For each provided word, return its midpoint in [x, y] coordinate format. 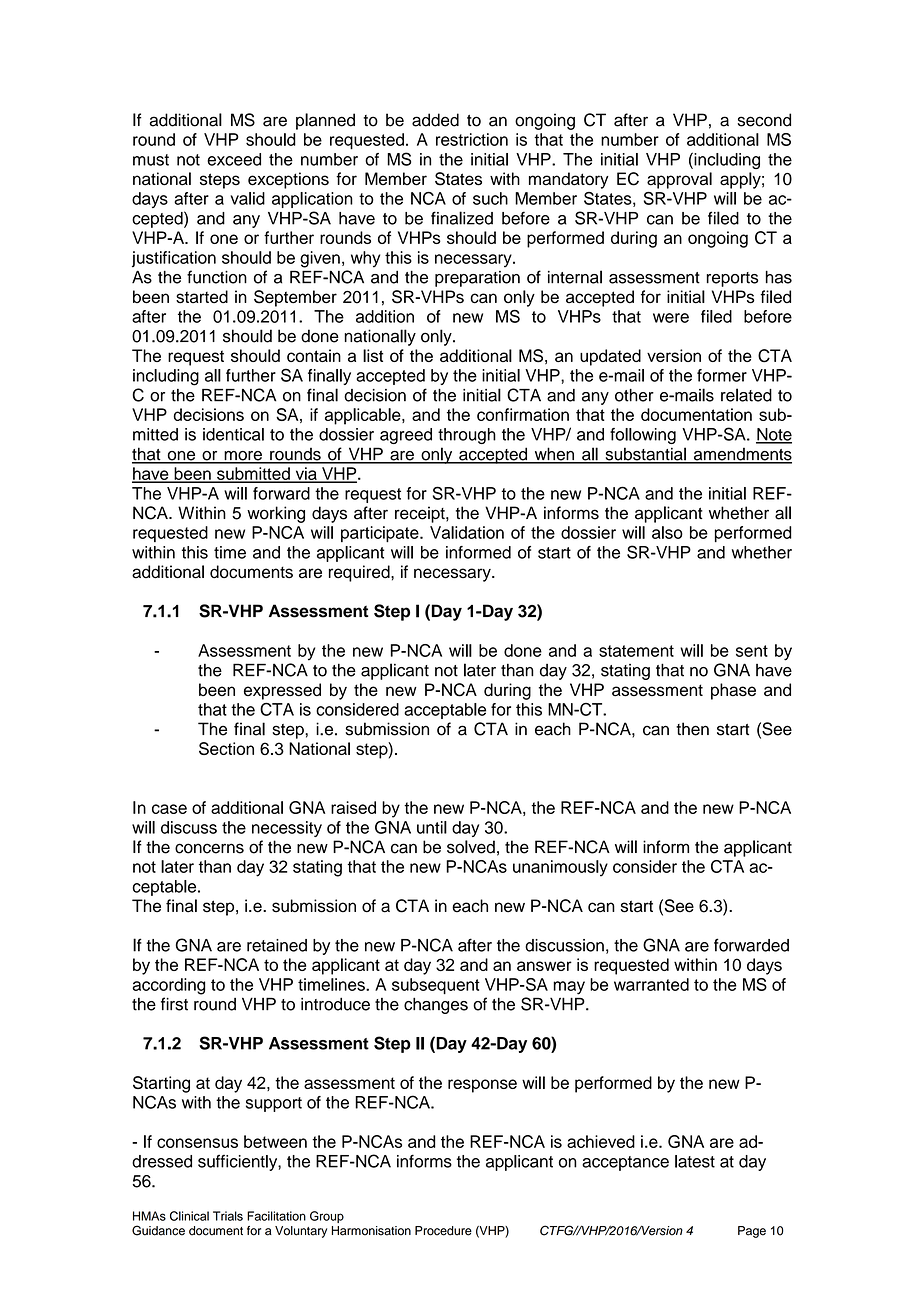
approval [679, 180]
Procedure [443, 1231]
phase [733, 691]
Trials [228, 1216]
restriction [472, 139]
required [360, 573]
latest [695, 1161]
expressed [282, 691]
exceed [234, 159]
